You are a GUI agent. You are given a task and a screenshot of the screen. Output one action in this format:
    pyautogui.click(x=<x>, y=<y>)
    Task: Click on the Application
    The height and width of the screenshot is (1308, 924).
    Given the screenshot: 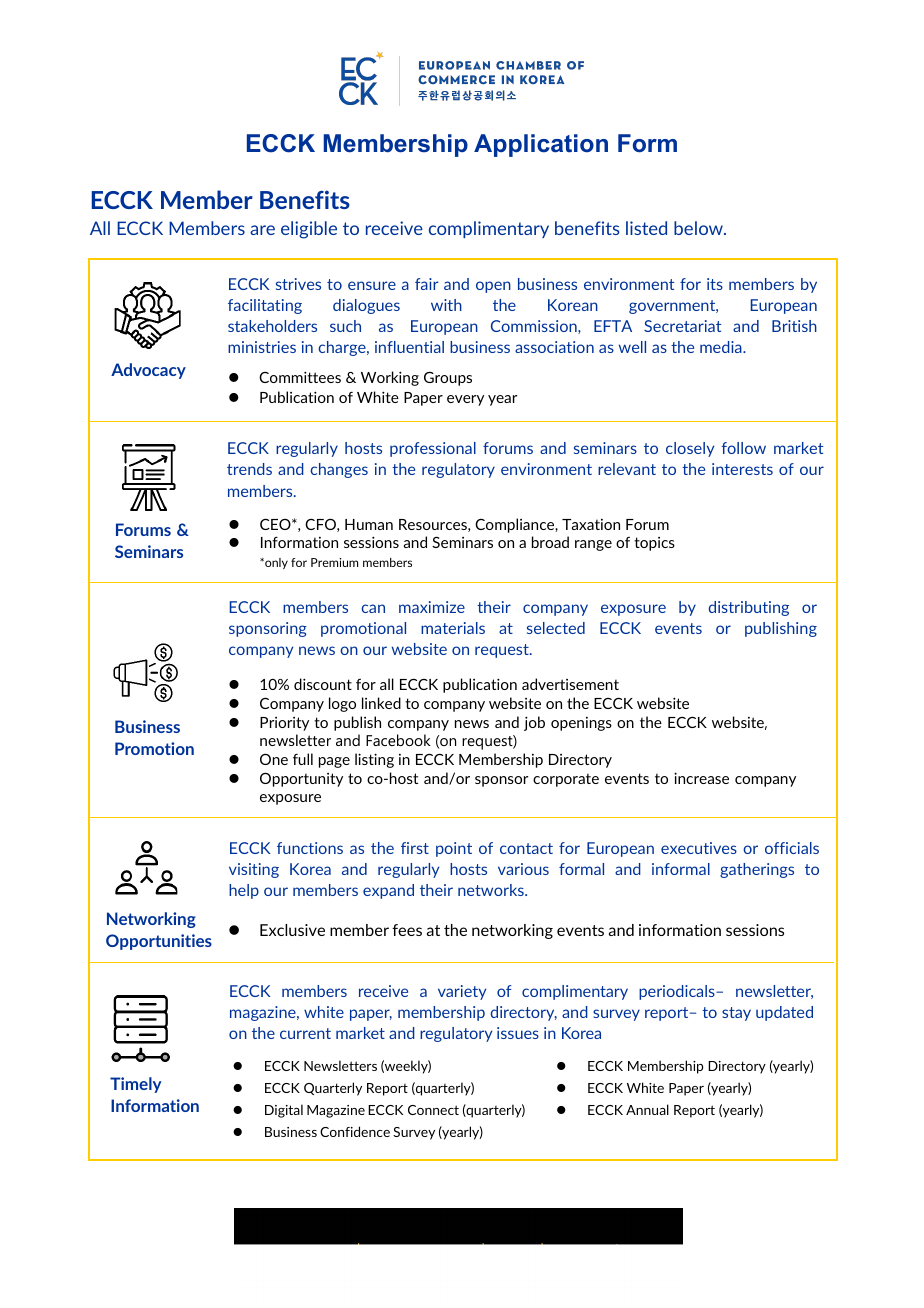 What is the action you would take?
    pyautogui.click(x=541, y=145)
